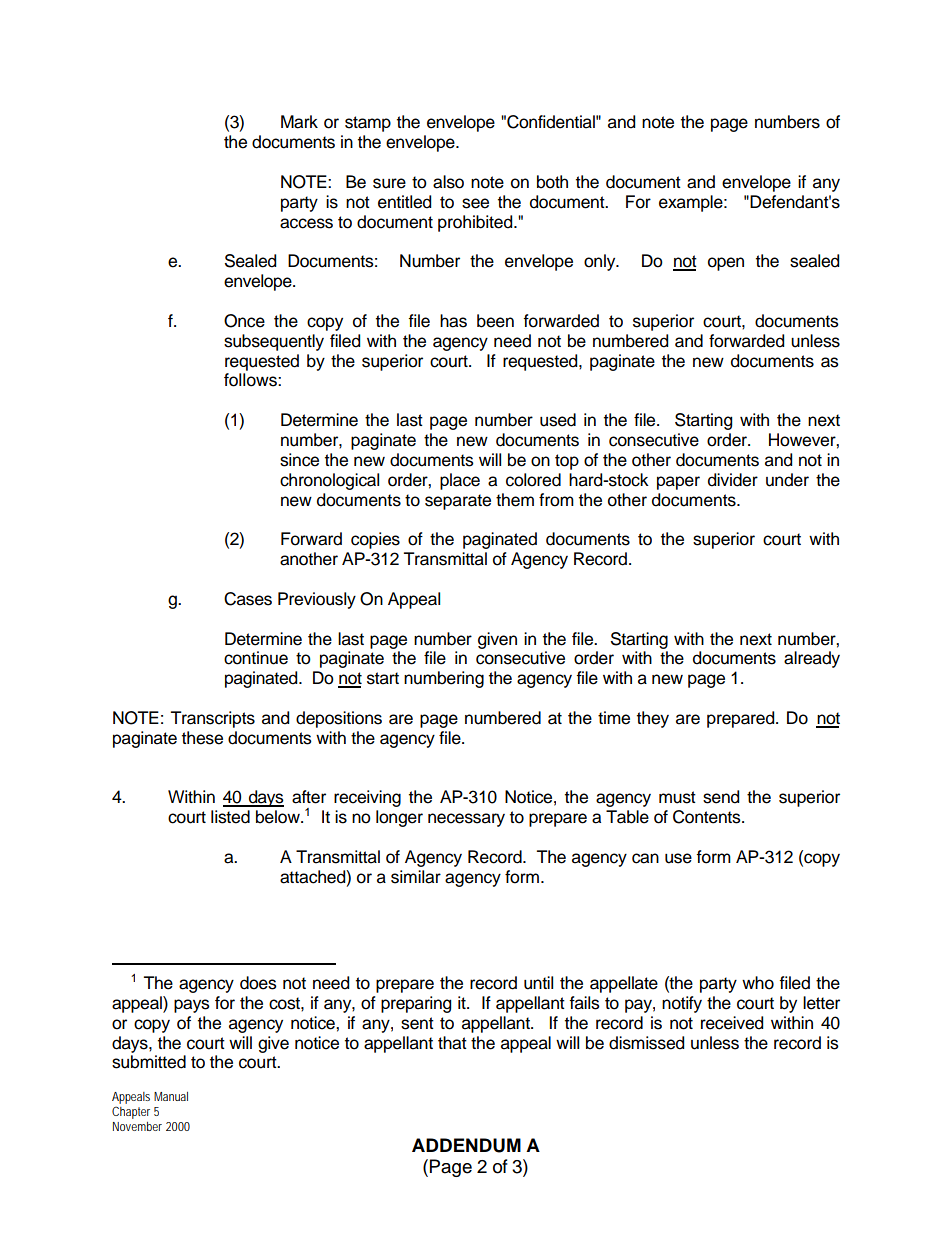 This image has width=952, height=1233. Describe the element at coordinates (149, 1062) in the image. I see `submitted` at that location.
